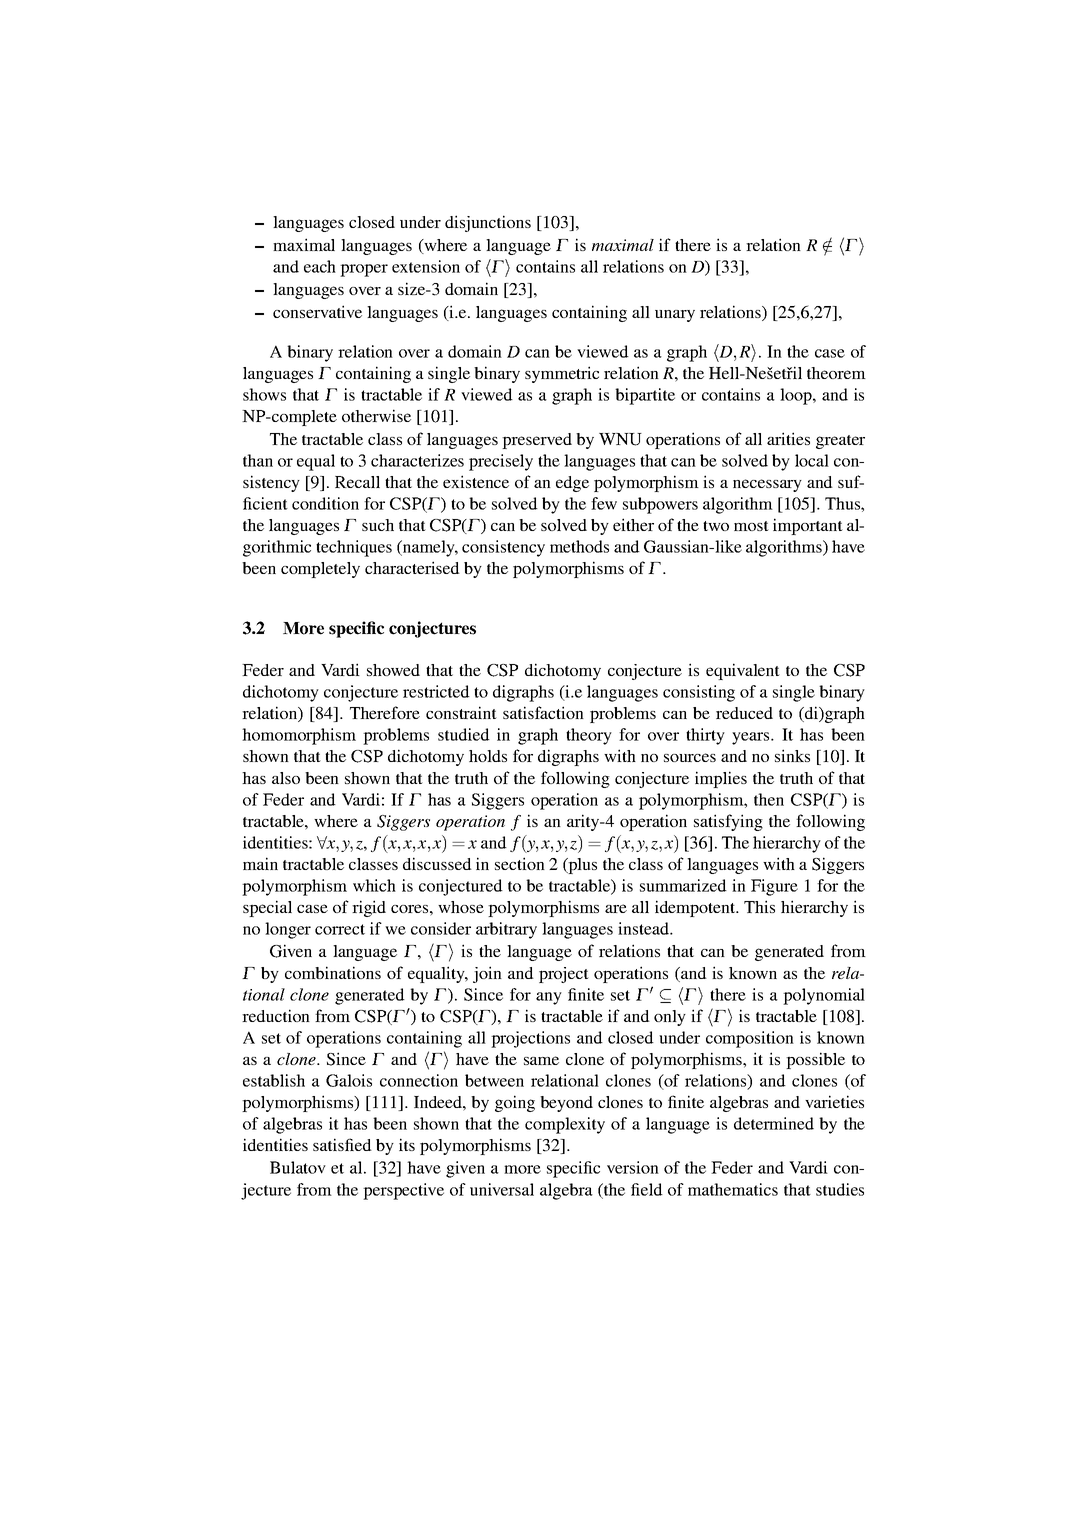 The image size is (1072, 1516). What do you see at coordinates (579, 546) in the image?
I see `methods` at bounding box center [579, 546].
